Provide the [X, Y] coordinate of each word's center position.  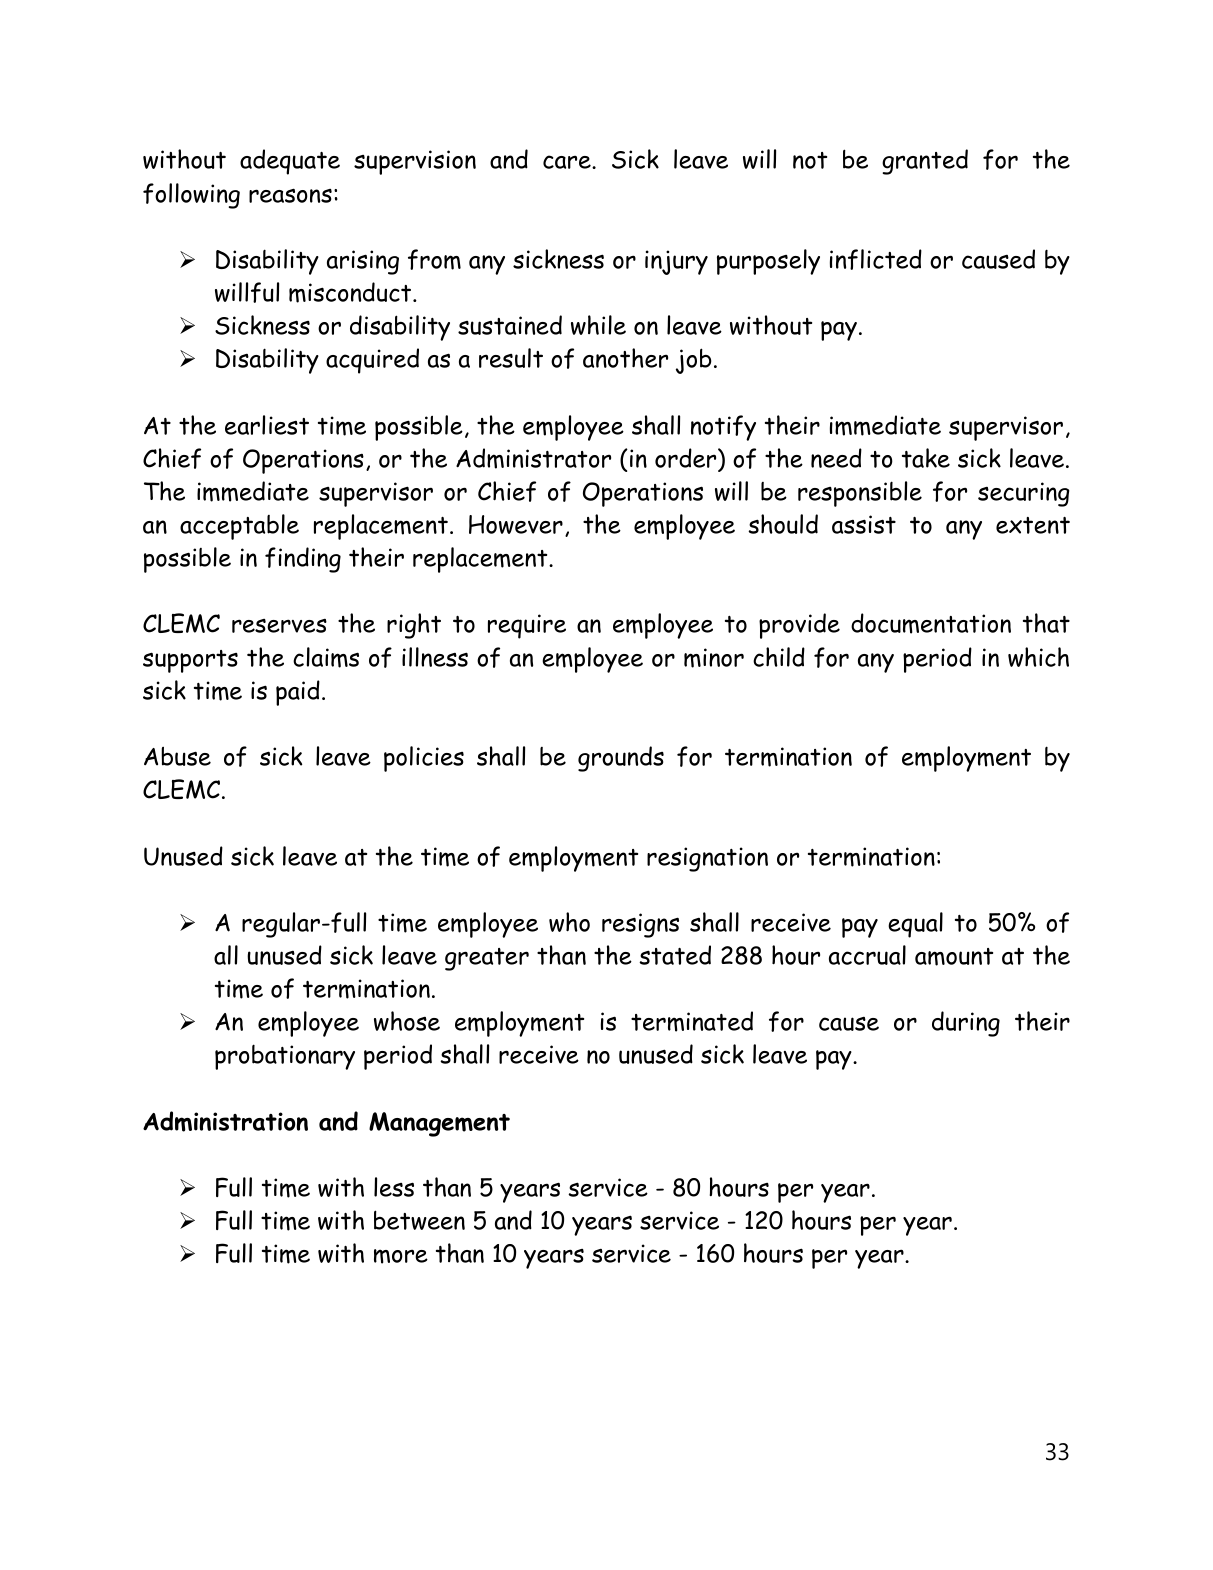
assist [864, 524]
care [568, 162]
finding [303, 560]
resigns [640, 925]
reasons [290, 195]
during [966, 1024]
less [394, 1187]
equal [915, 925]
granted [925, 162]
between [419, 1220]
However [516, 524]
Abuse [177, 756]
